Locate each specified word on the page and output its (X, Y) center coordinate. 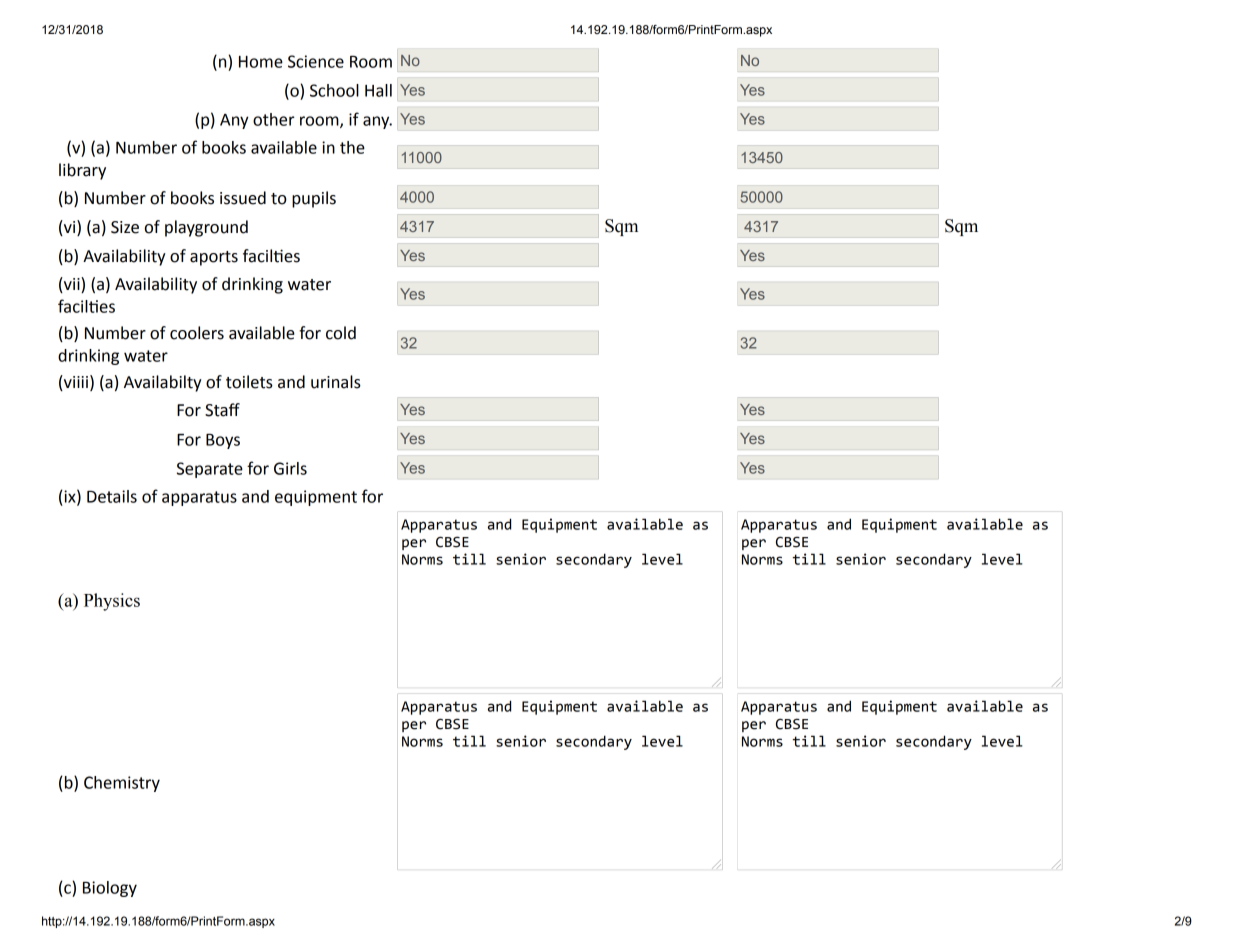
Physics (112, 602)
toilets (249, 382)
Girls (290, 468)
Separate (210, 470)
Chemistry (122, 784)
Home (261, 62)
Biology (110, 889)
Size (125, 227)
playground (206, 228)
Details (112, 496)
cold (341, 333)
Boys (223, 441)
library (82, 171)
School (334, 90)
